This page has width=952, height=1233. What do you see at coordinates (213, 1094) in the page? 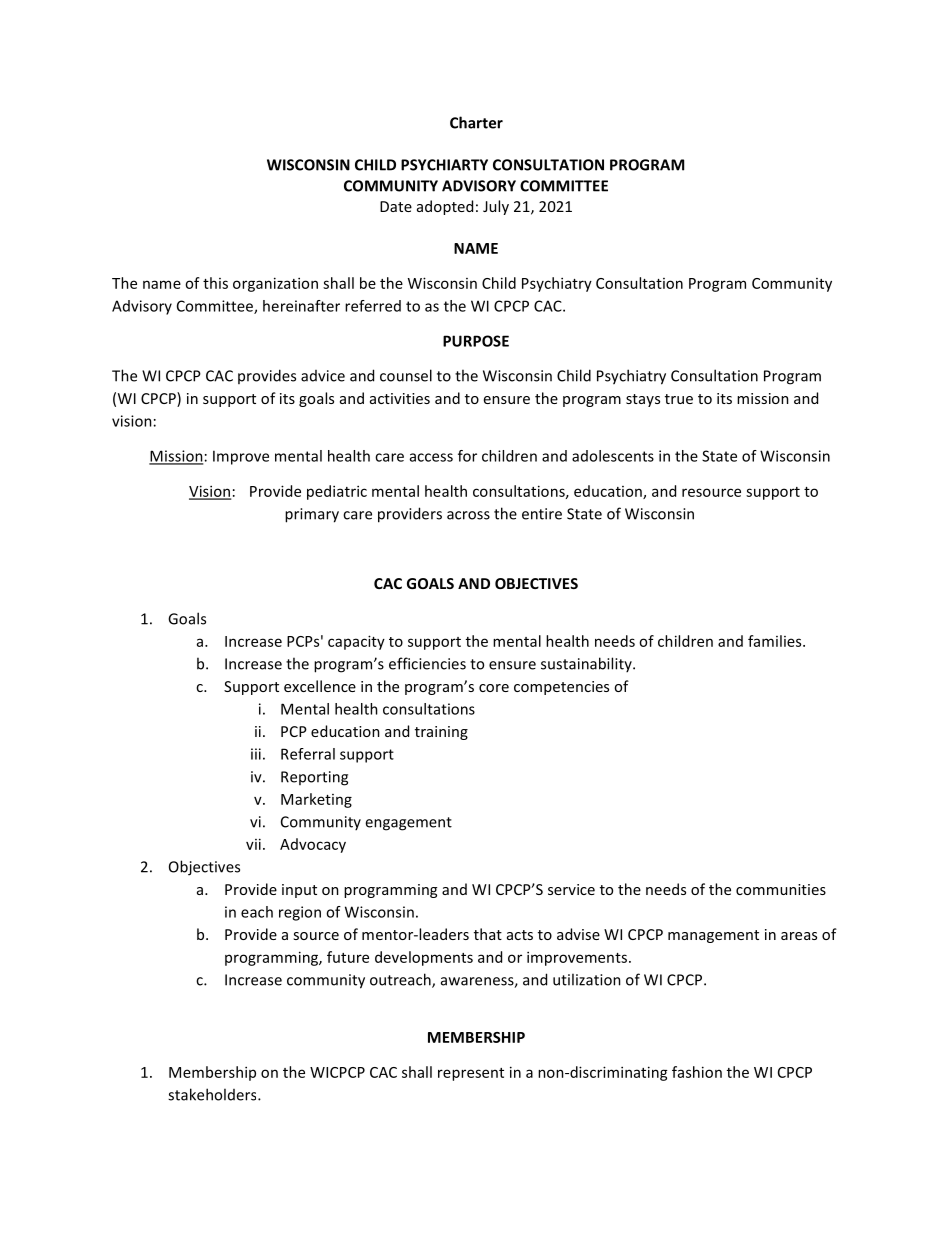
I see `stakeholders` at bounding box center [213, 1094].
